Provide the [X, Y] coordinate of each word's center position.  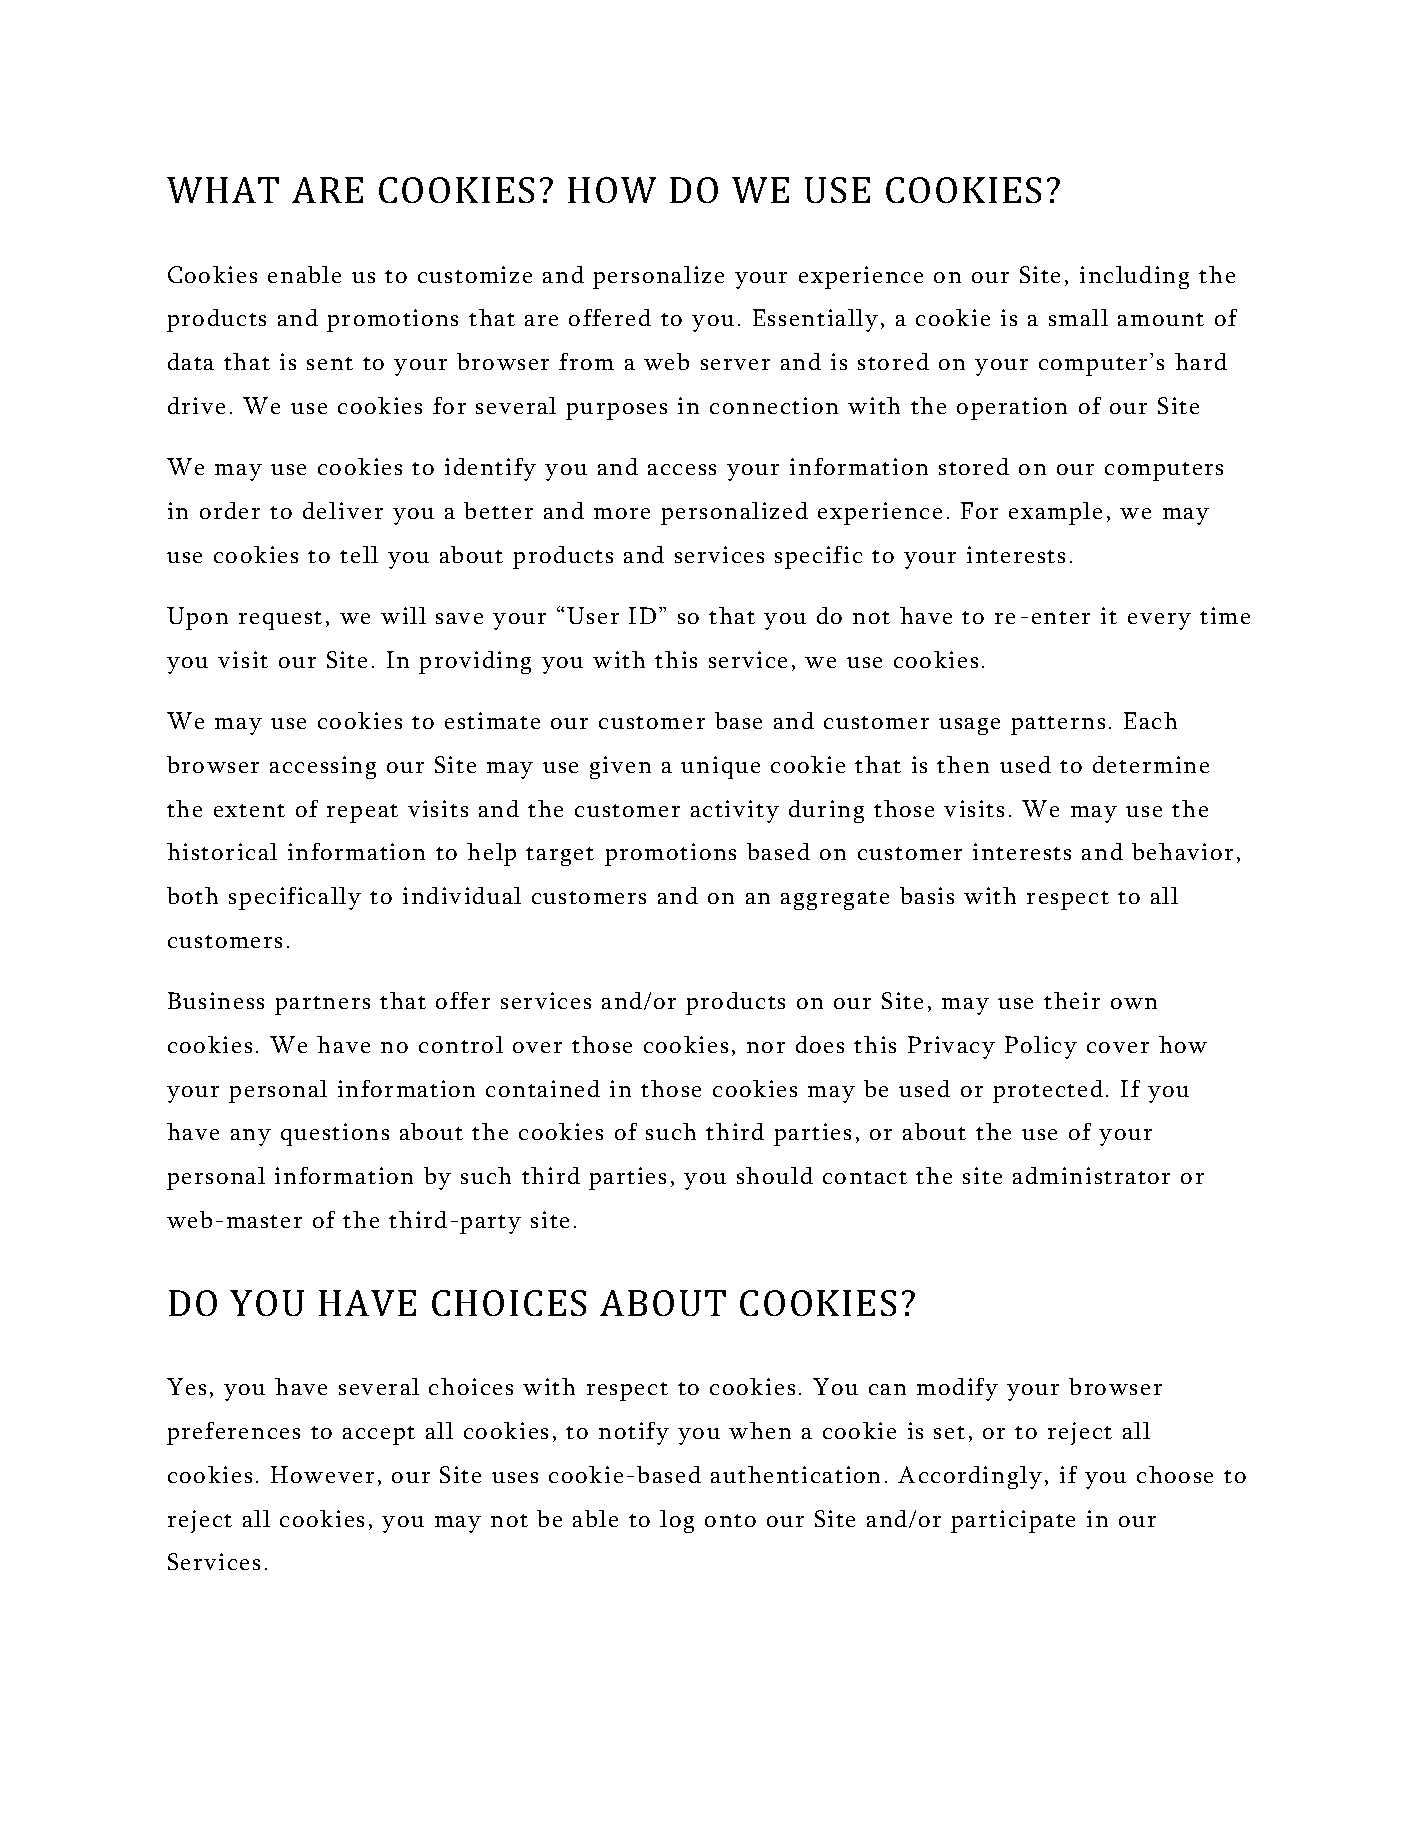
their [1072, 1000]
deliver [343, 510]
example [1055, 513]
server [735, 364]
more [622, 513]
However [322, 1474]
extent [249, 810]
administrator [1091, 1175]
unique [720, 767]
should [775, 1175]
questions [335, 1134]
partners [322, 1005]
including [1134, 277]
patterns [1058, 725]
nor [766, 1047]
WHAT [223, 190]
